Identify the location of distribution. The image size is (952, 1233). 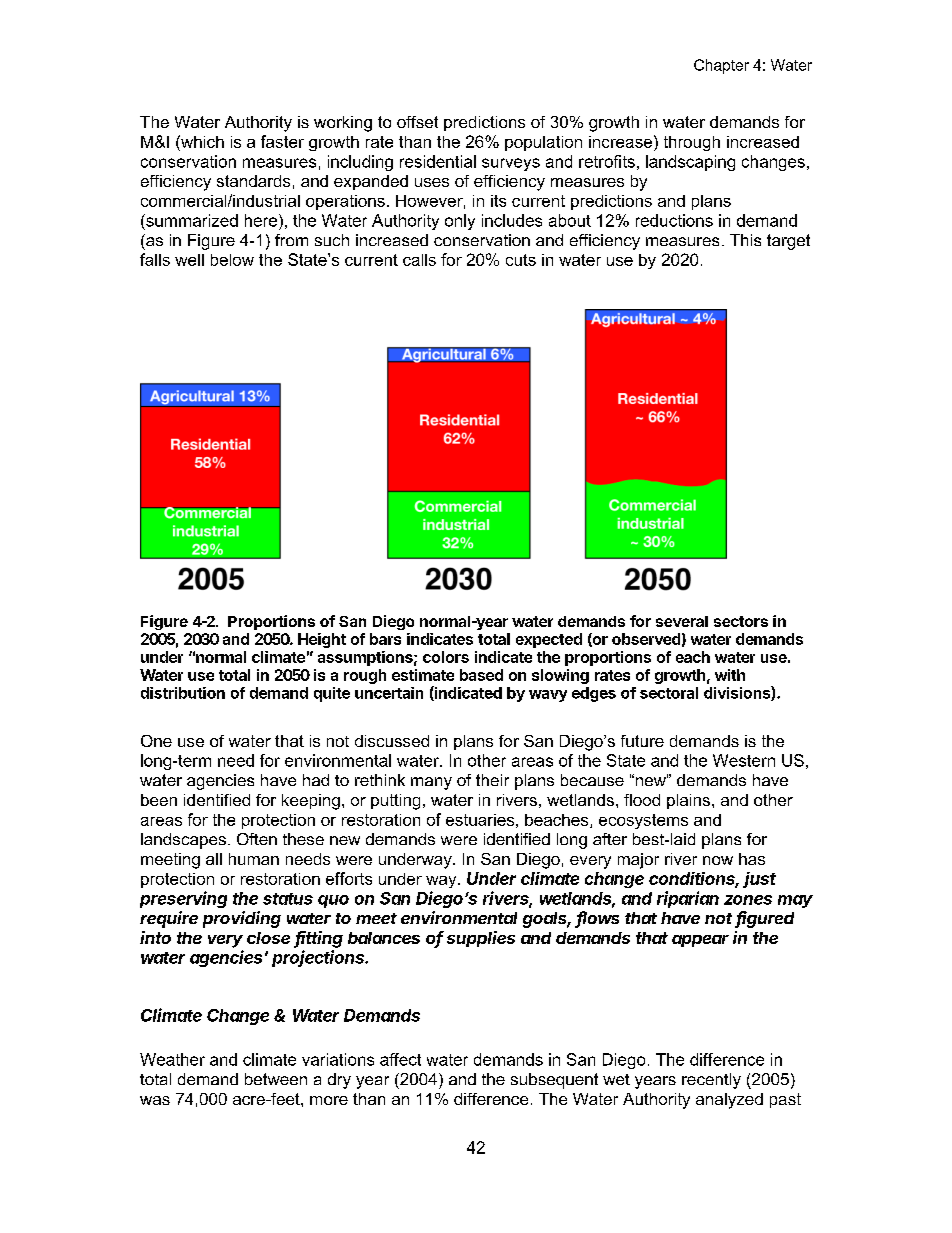
(183, 693).
